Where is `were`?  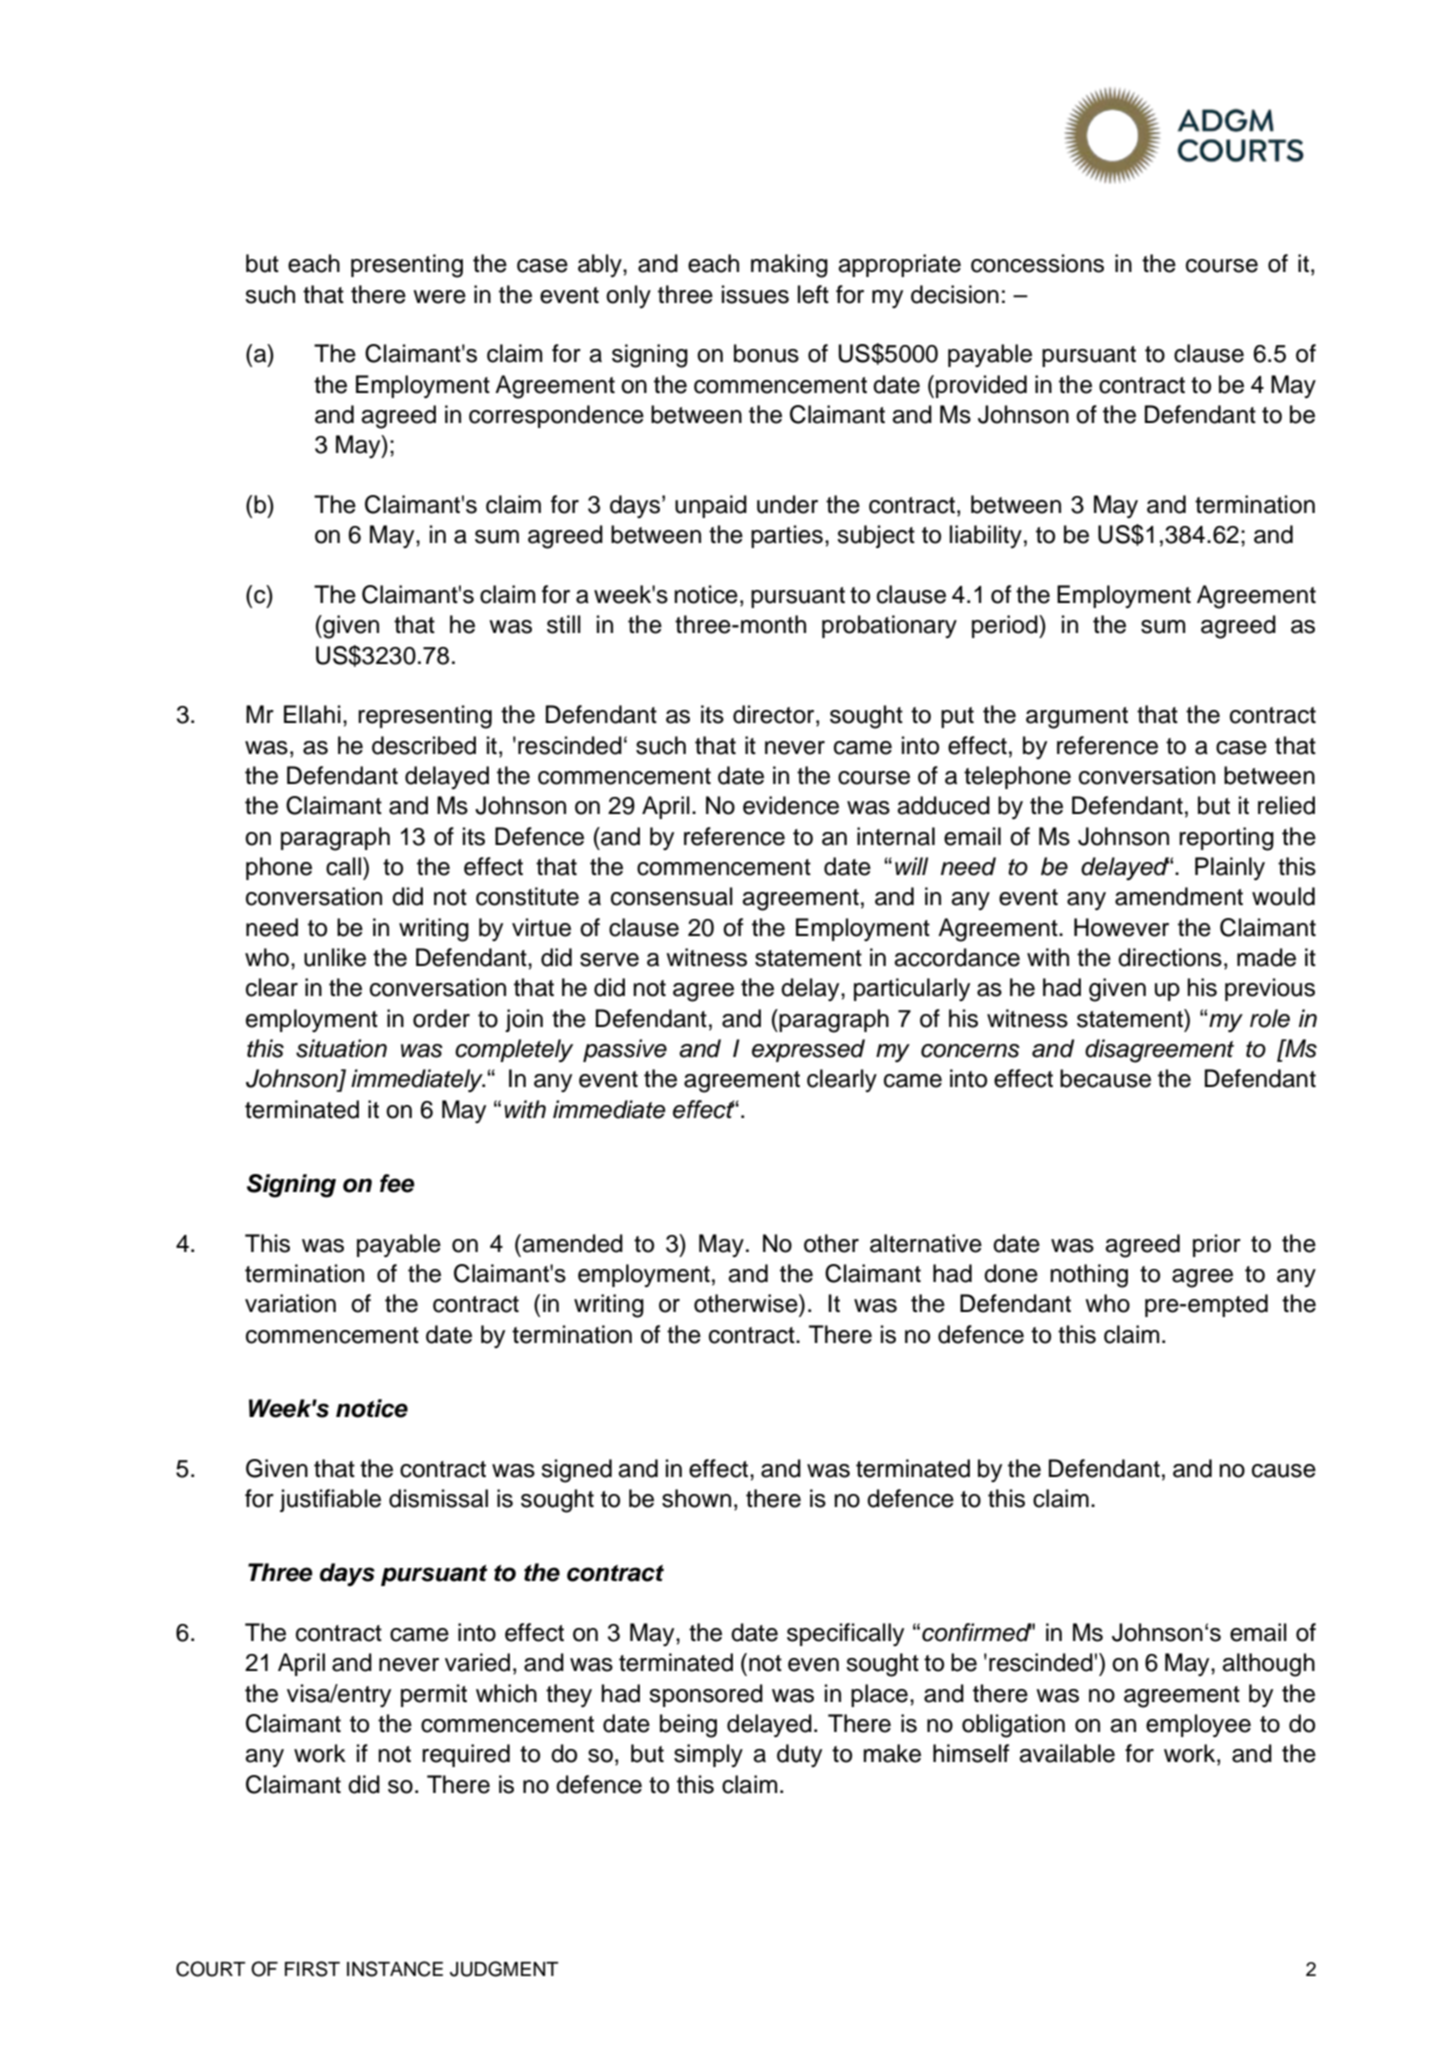 were is located at coordinates (439, 297).
